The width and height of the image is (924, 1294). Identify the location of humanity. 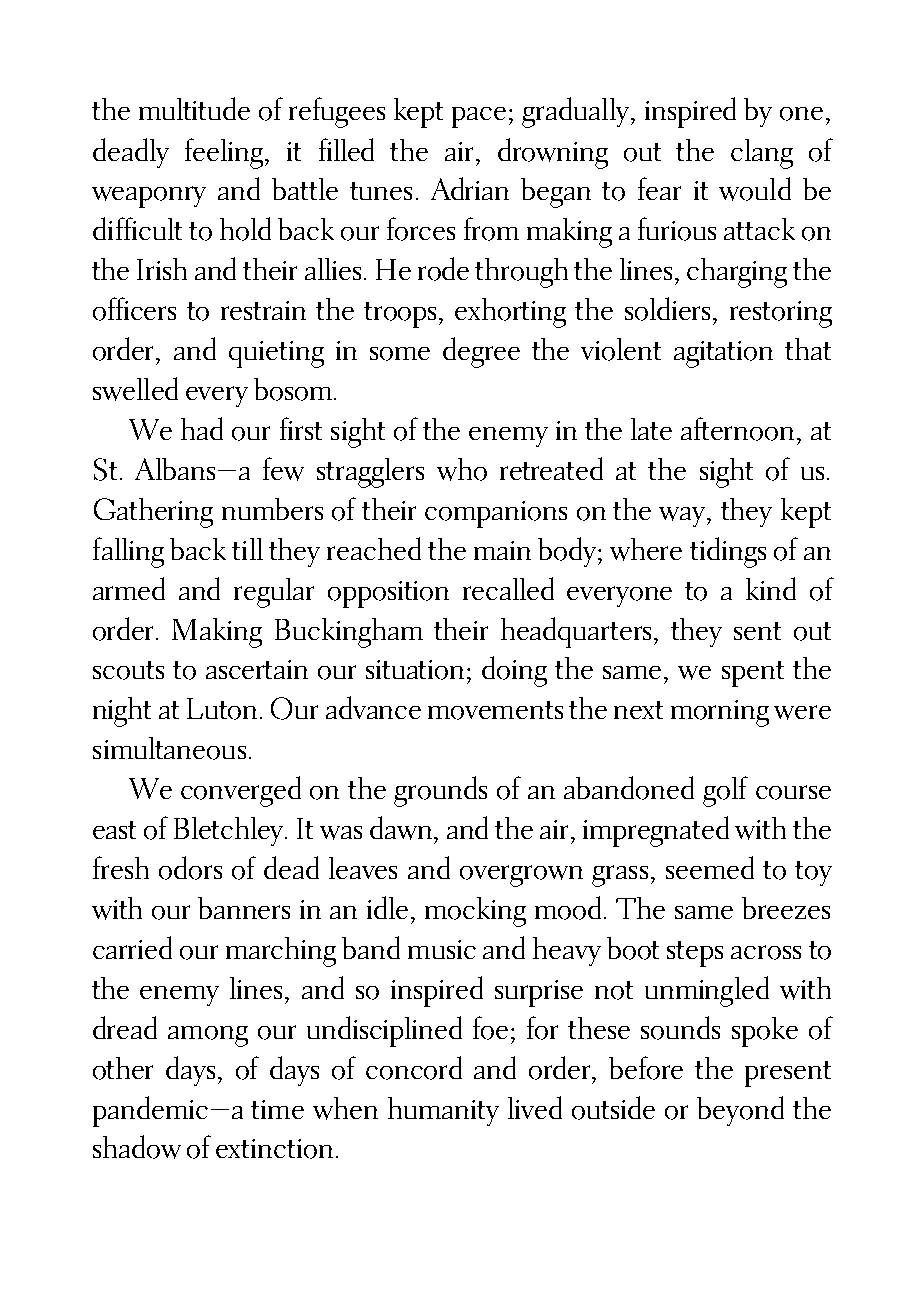
(443, 1111).
